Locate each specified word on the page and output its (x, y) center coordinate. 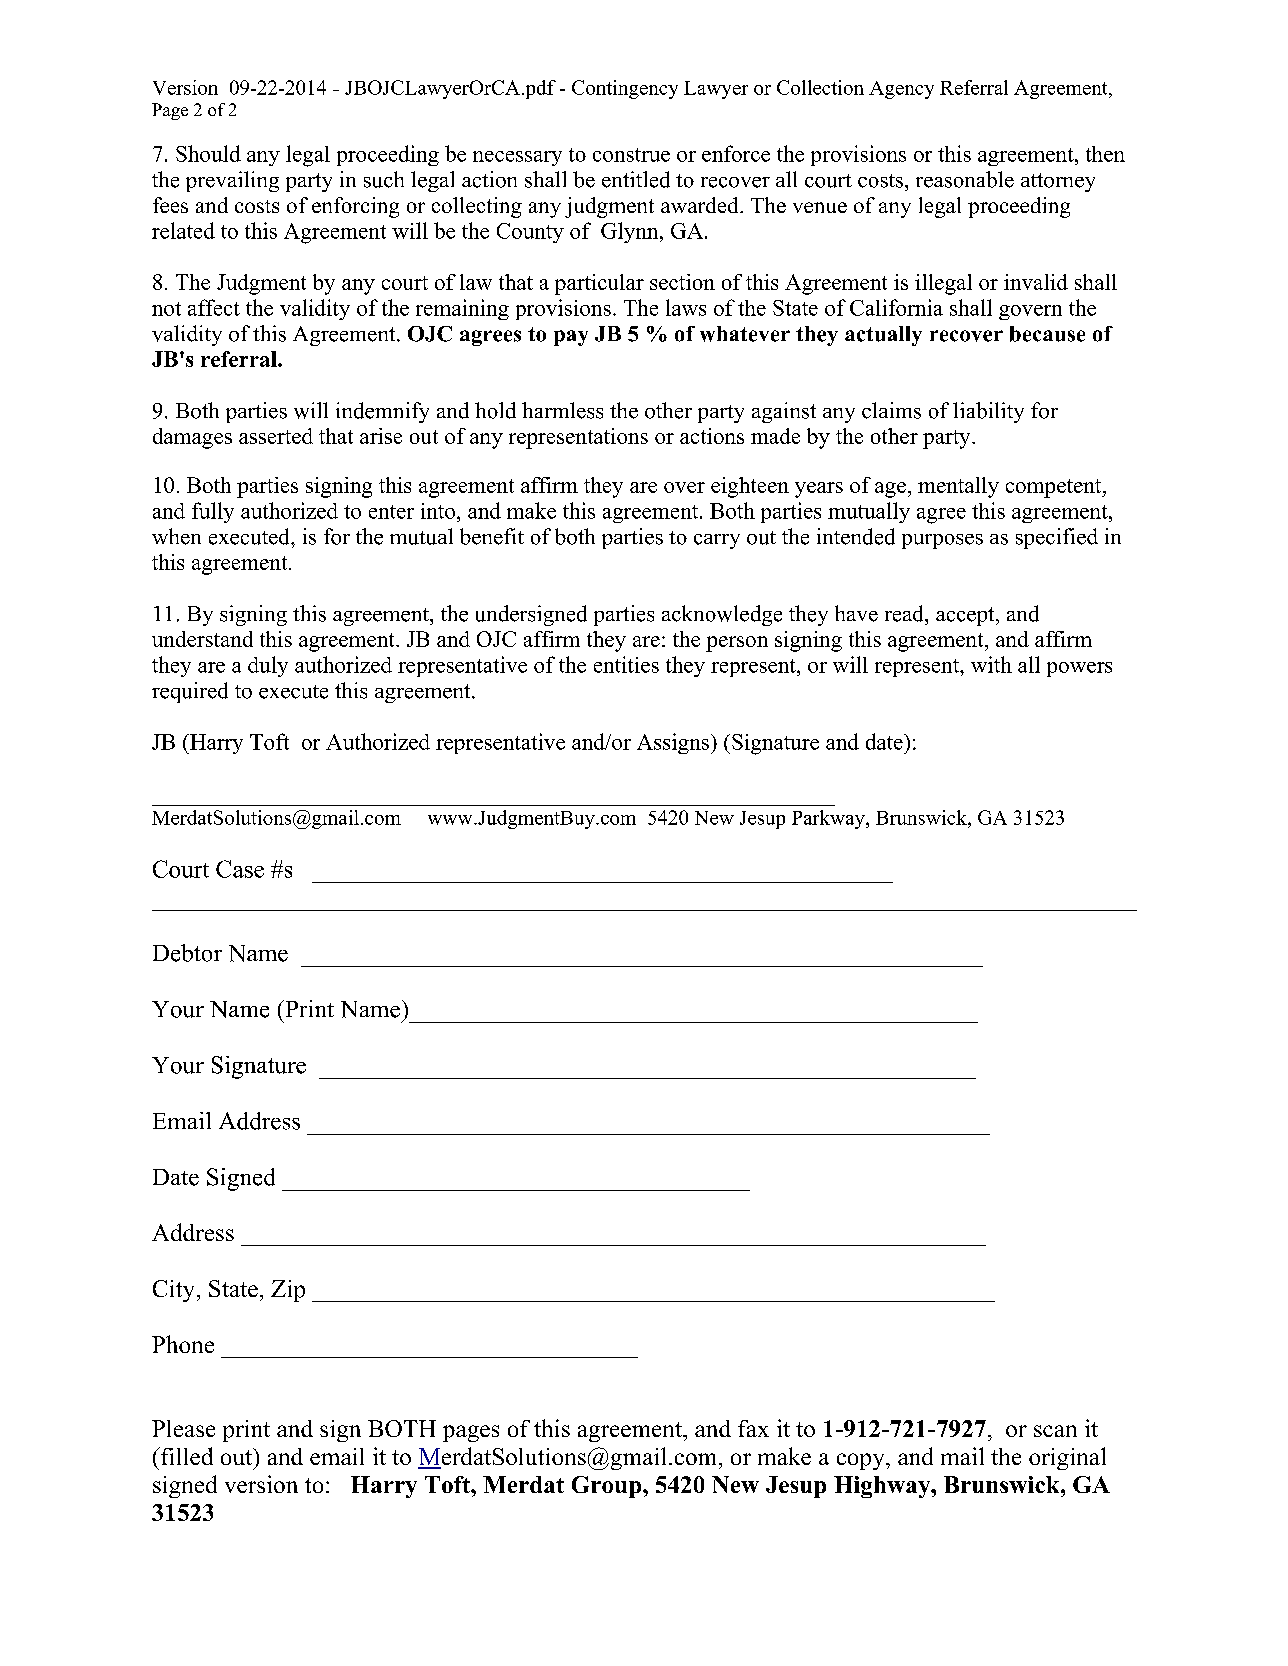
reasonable (965, 179)
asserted (276, 436)
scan (1055, 1431)
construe (631, 155)
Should (208, 153)
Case (240, 869)
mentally (958, 487)
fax (753, 1428)
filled (186, 1456)
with (991, 664)
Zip (288, 1291)
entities (626, 664)
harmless (562, 410)
